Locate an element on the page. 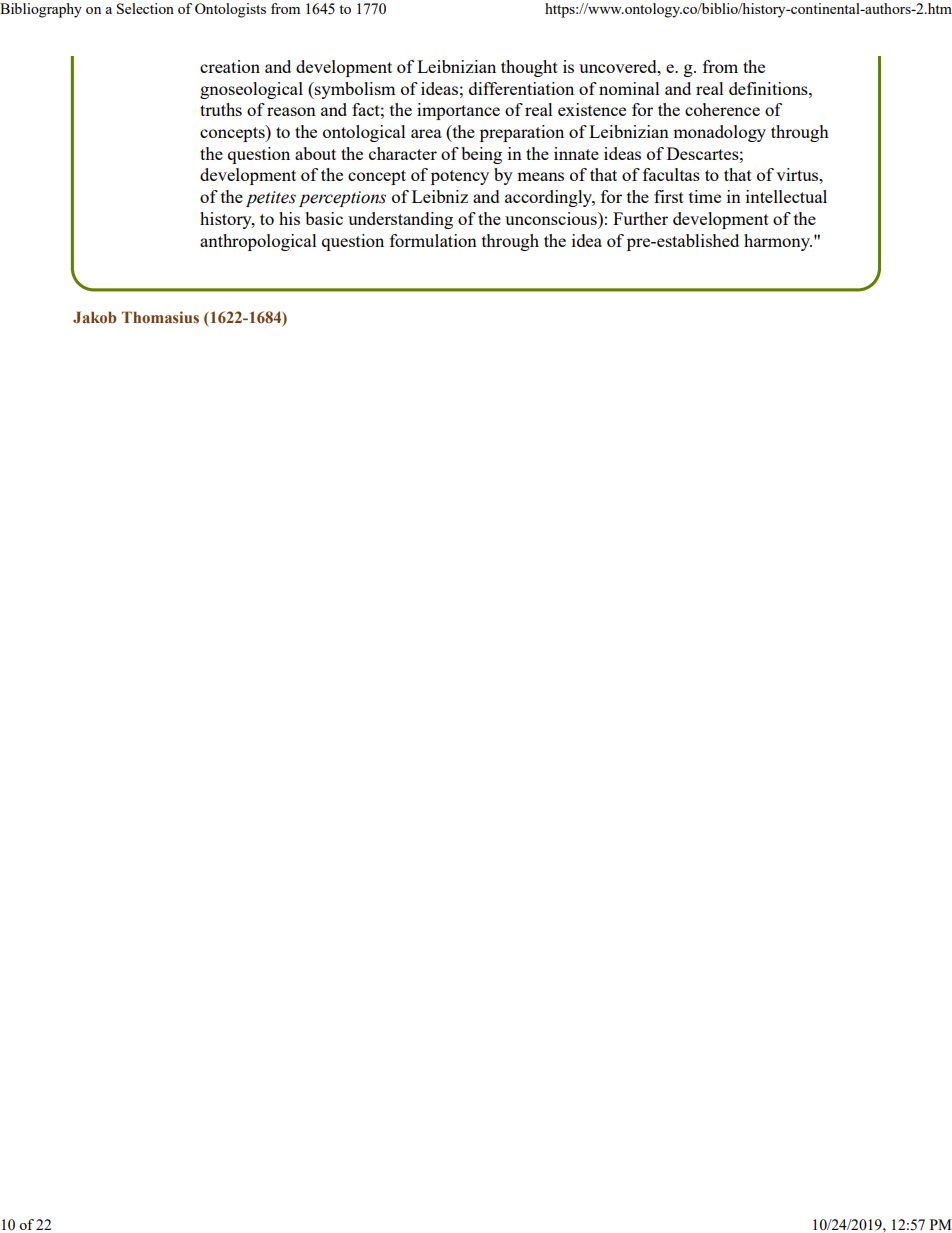 This document has height=1233, width=952. anthropological is located at coordinates (258, 242).
